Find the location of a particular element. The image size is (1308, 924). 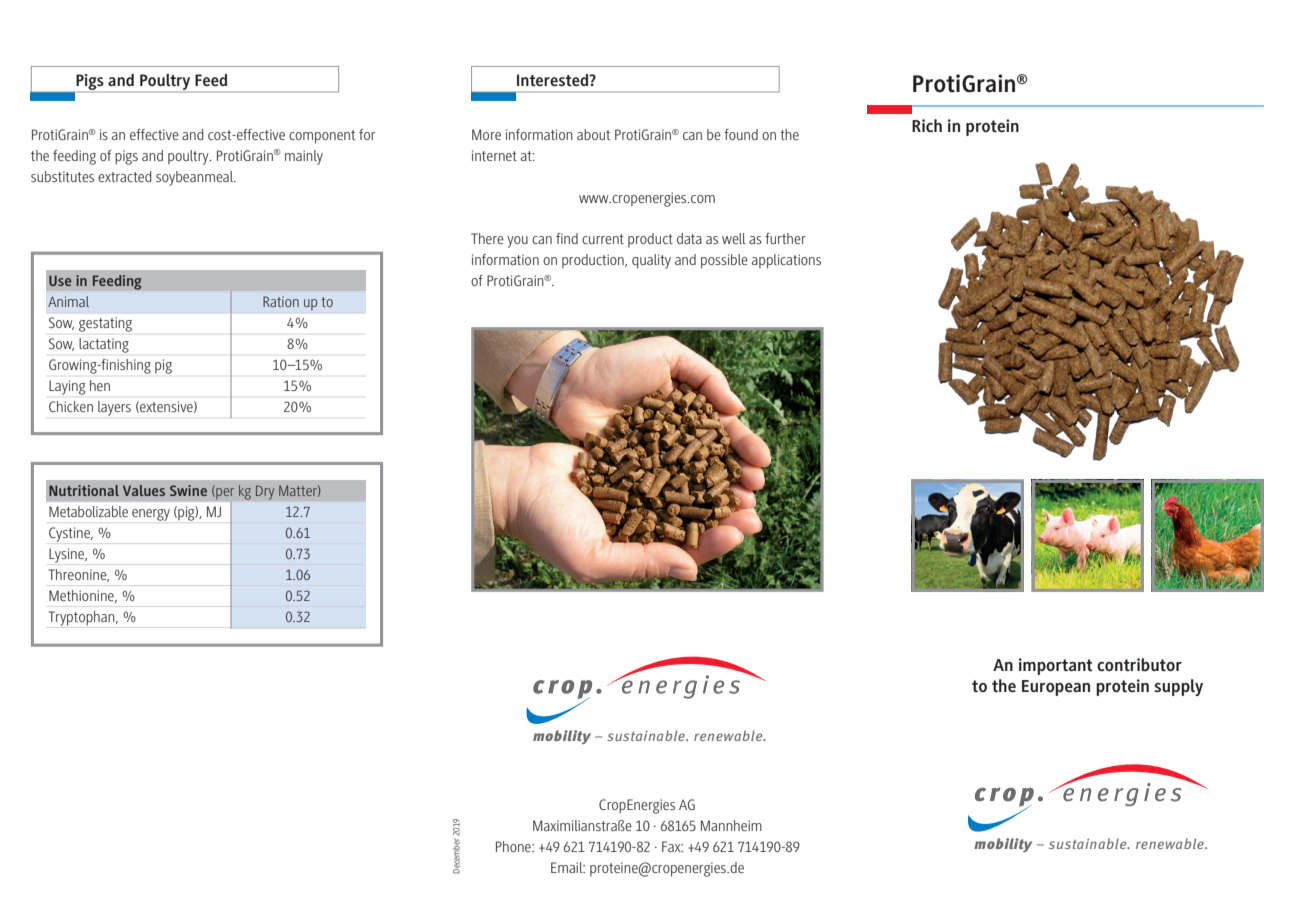

applications is located at coordinates (786, 261).
